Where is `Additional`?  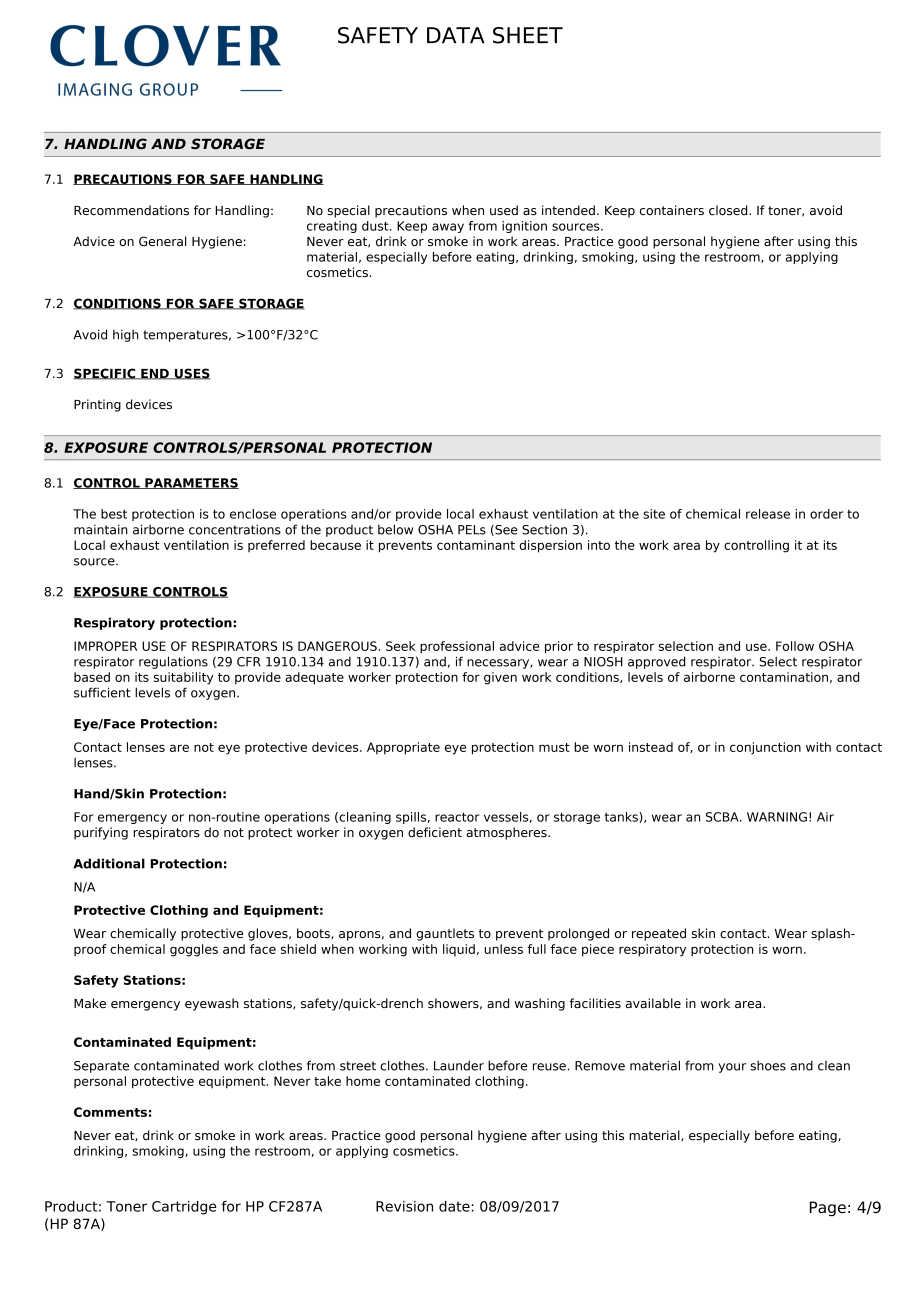
Additional is located at coordinates (109, 863).
